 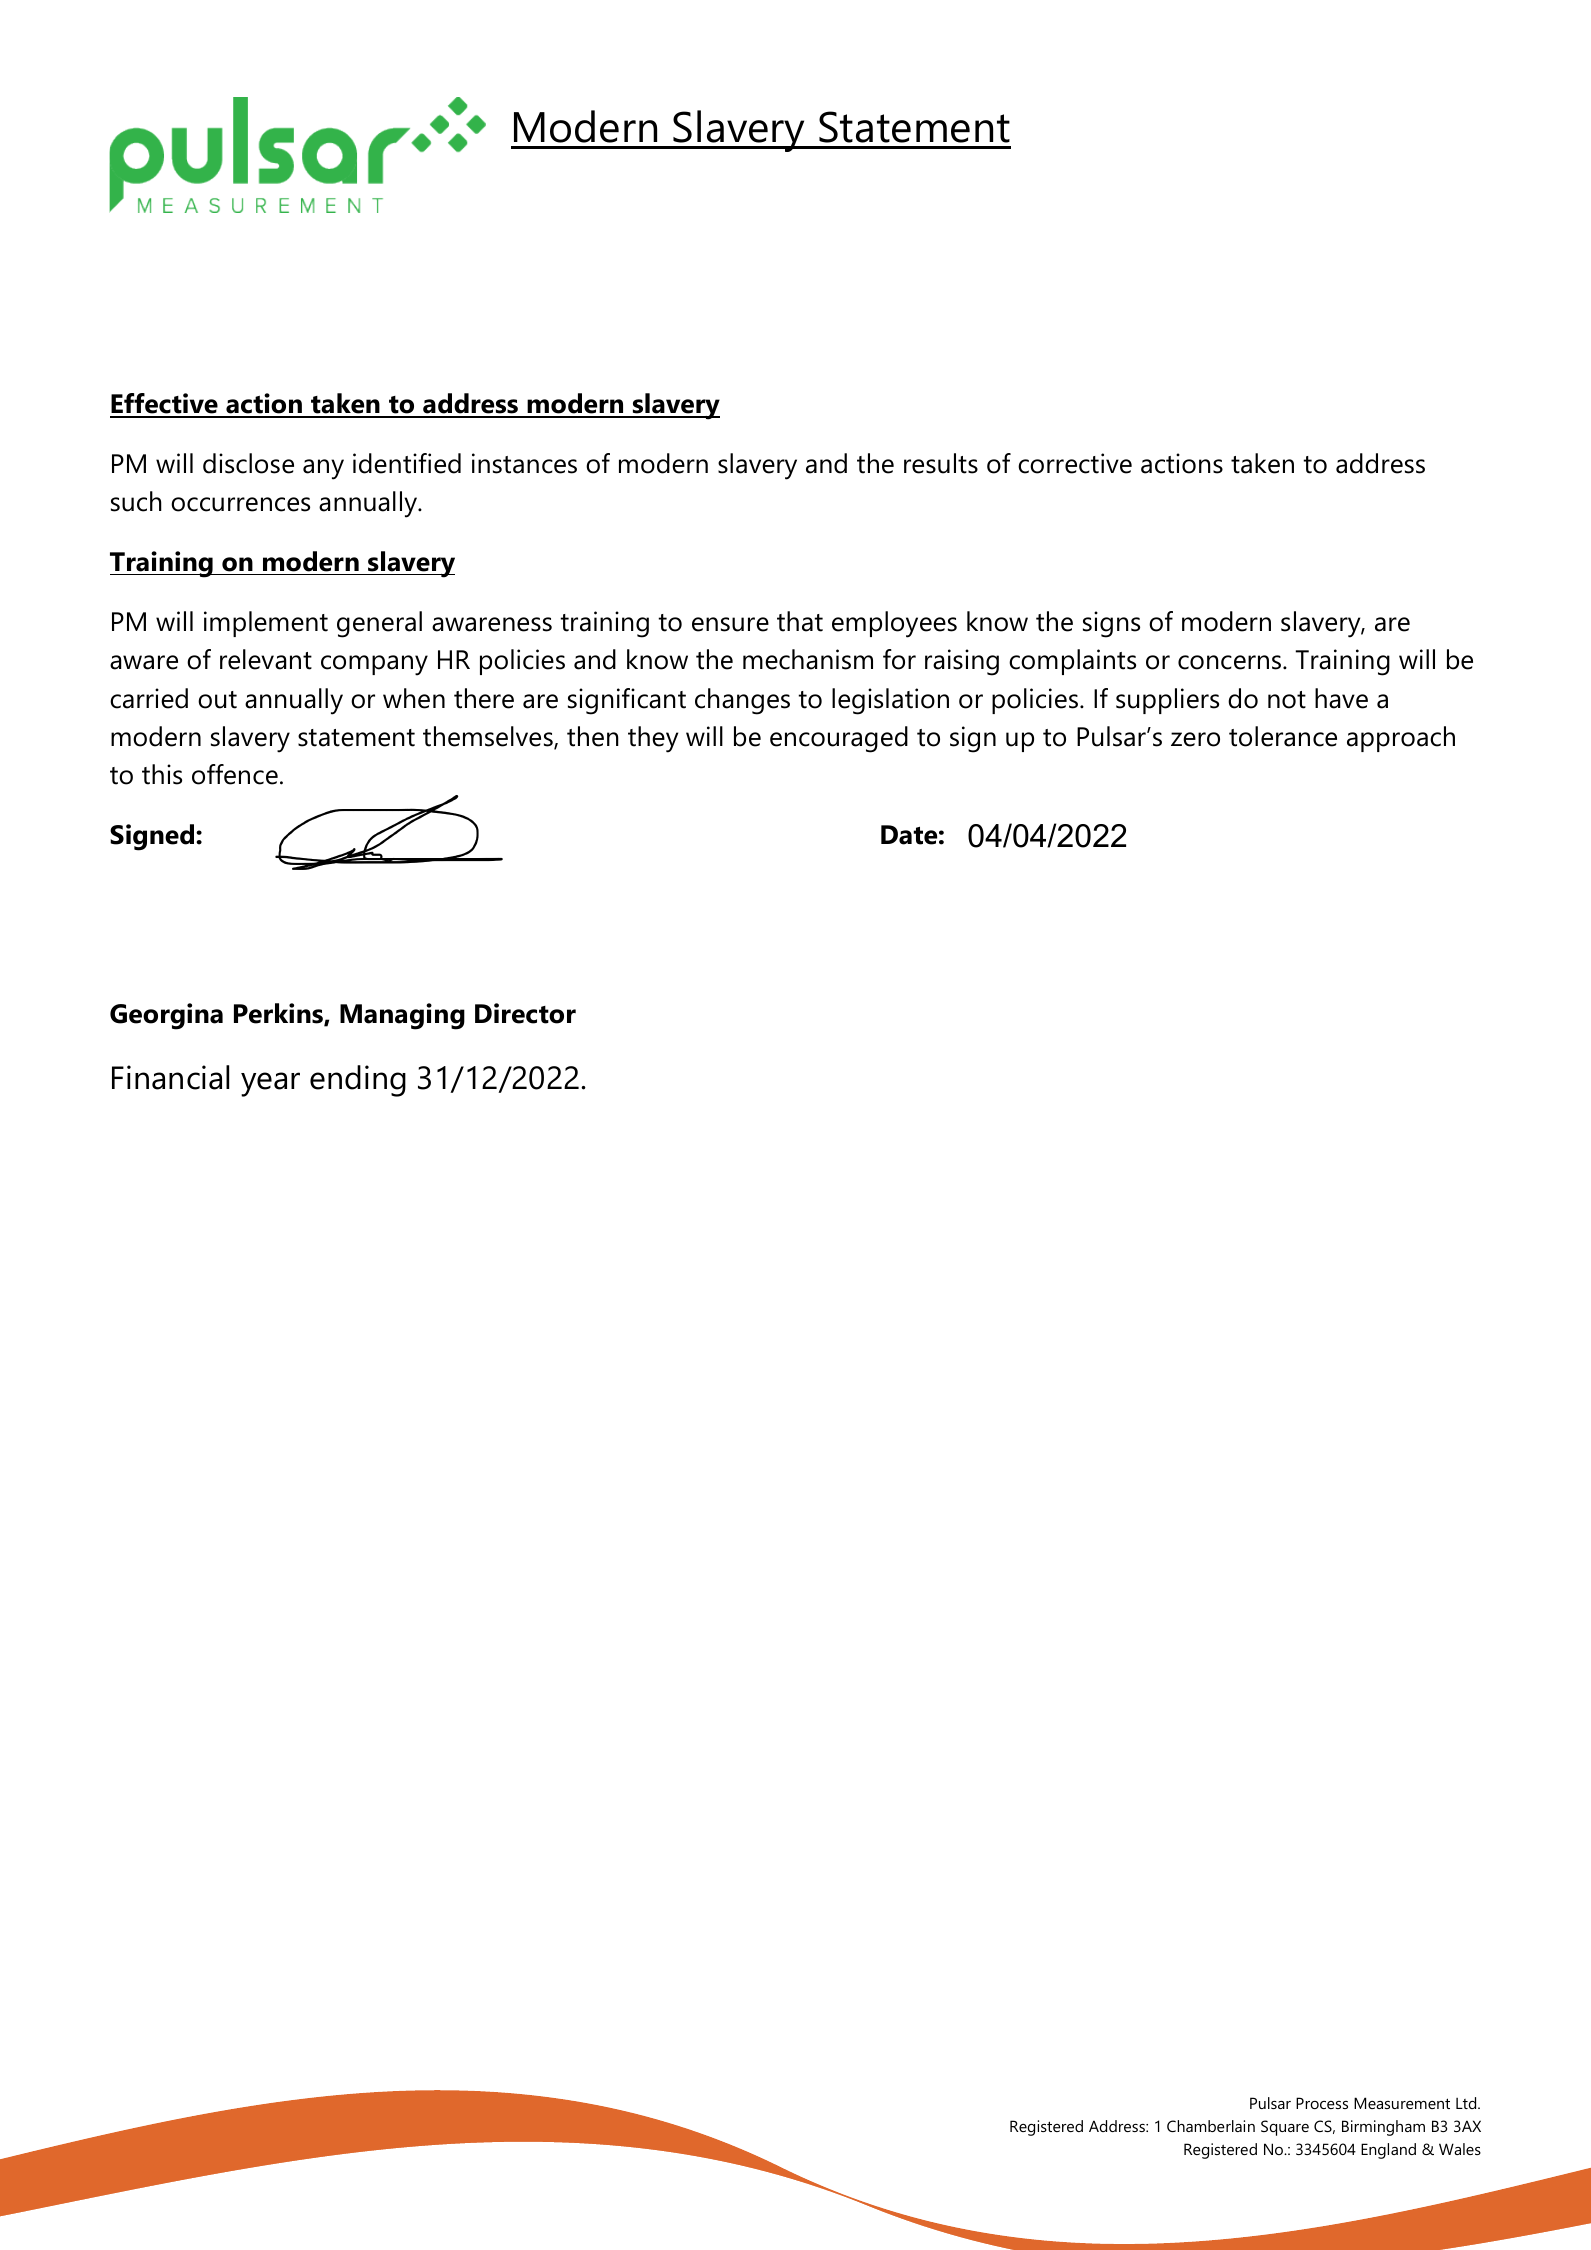 I want to click on offence, so click(x=235, y=774).
